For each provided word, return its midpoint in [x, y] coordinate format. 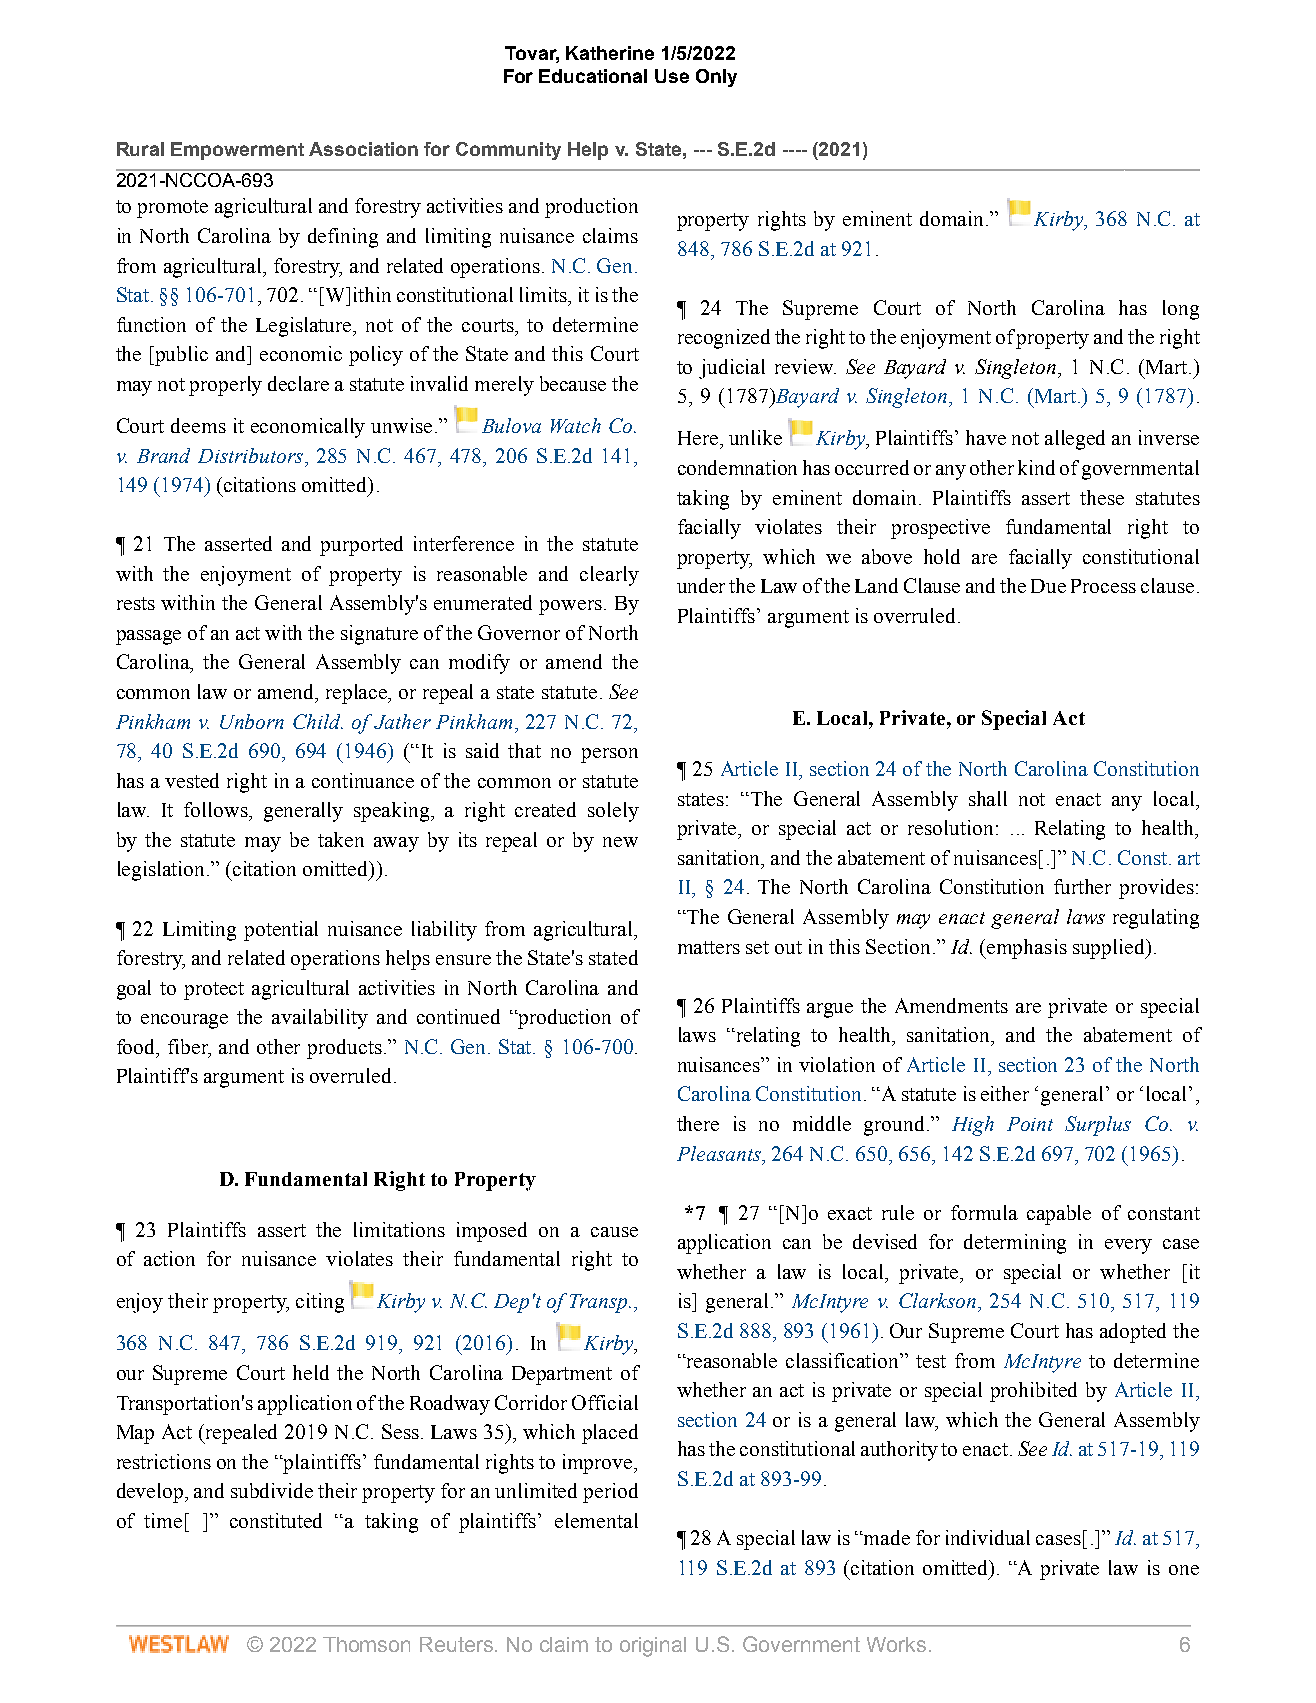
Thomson [366, 1644]
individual [988, 1537]
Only [716, 78]
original [653, 1647]
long [1181, 310]
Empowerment [237, 151]
